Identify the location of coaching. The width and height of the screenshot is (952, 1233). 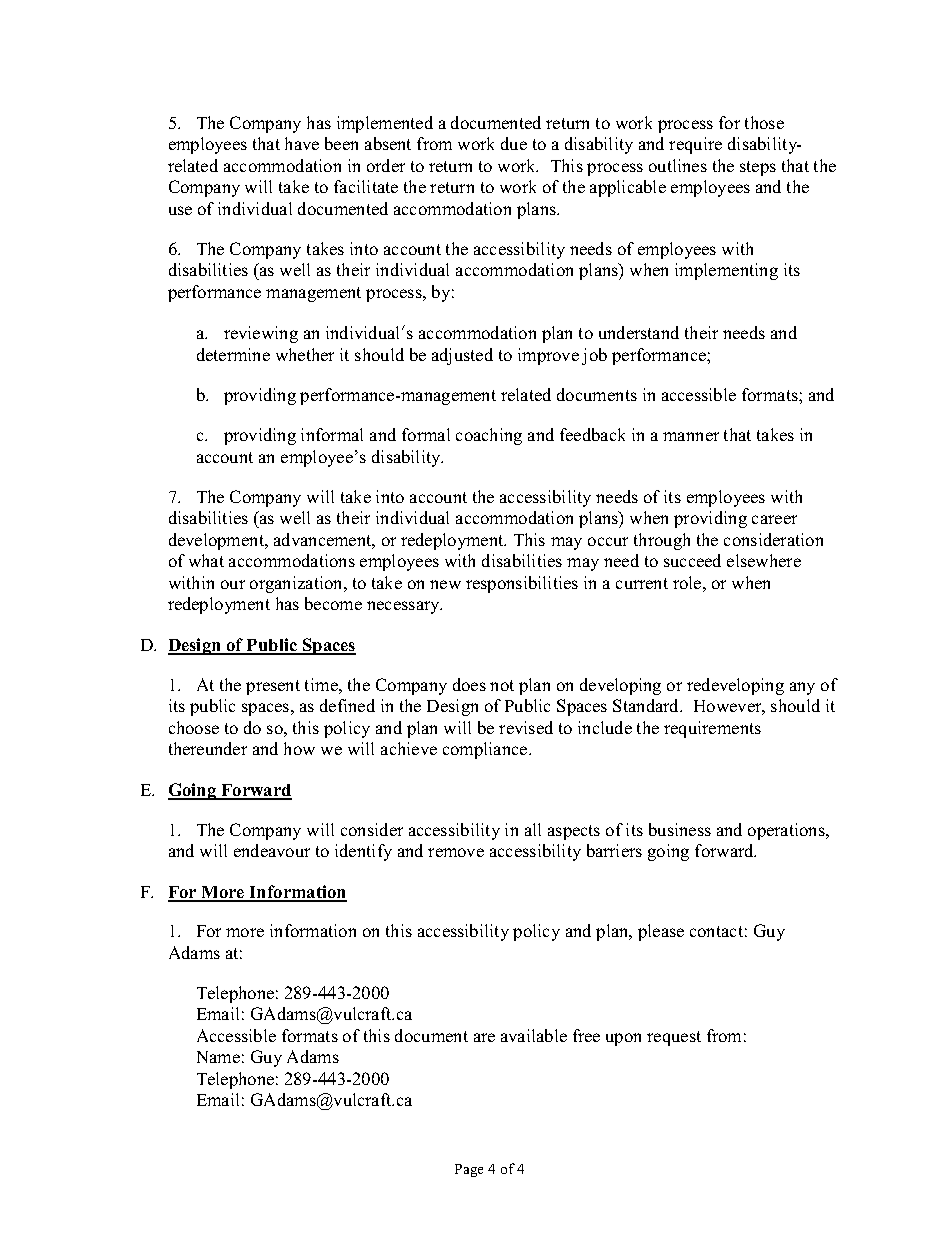
(489, 436).
